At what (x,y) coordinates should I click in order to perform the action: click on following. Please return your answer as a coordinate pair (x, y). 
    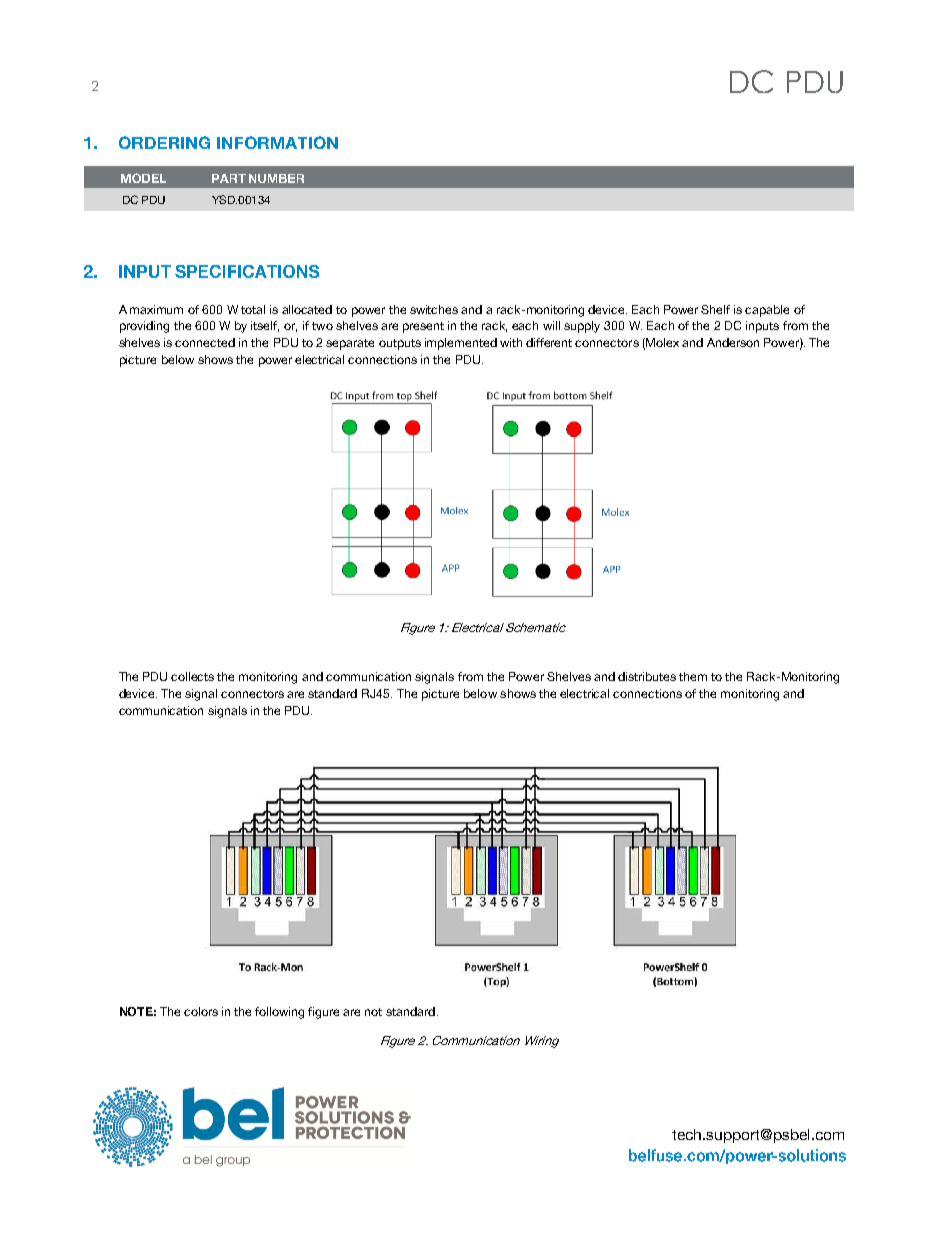
    Looking at the image, I should click on (279, 1013).
